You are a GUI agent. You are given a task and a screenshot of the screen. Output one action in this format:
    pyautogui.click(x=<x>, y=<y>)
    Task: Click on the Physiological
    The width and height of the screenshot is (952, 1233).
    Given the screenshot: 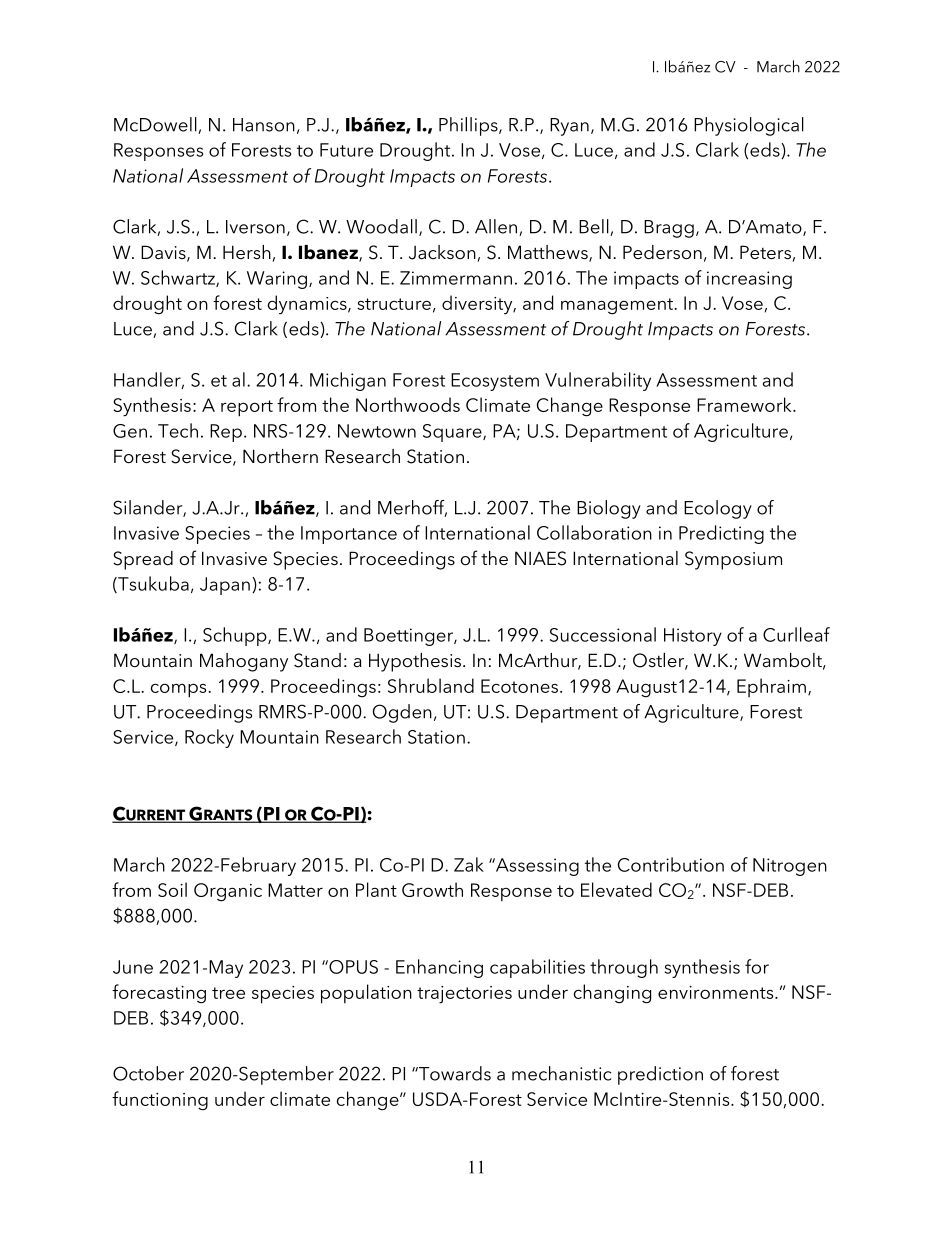 What is the action you would take?
    pyautogui.click(x=749, y=126)
